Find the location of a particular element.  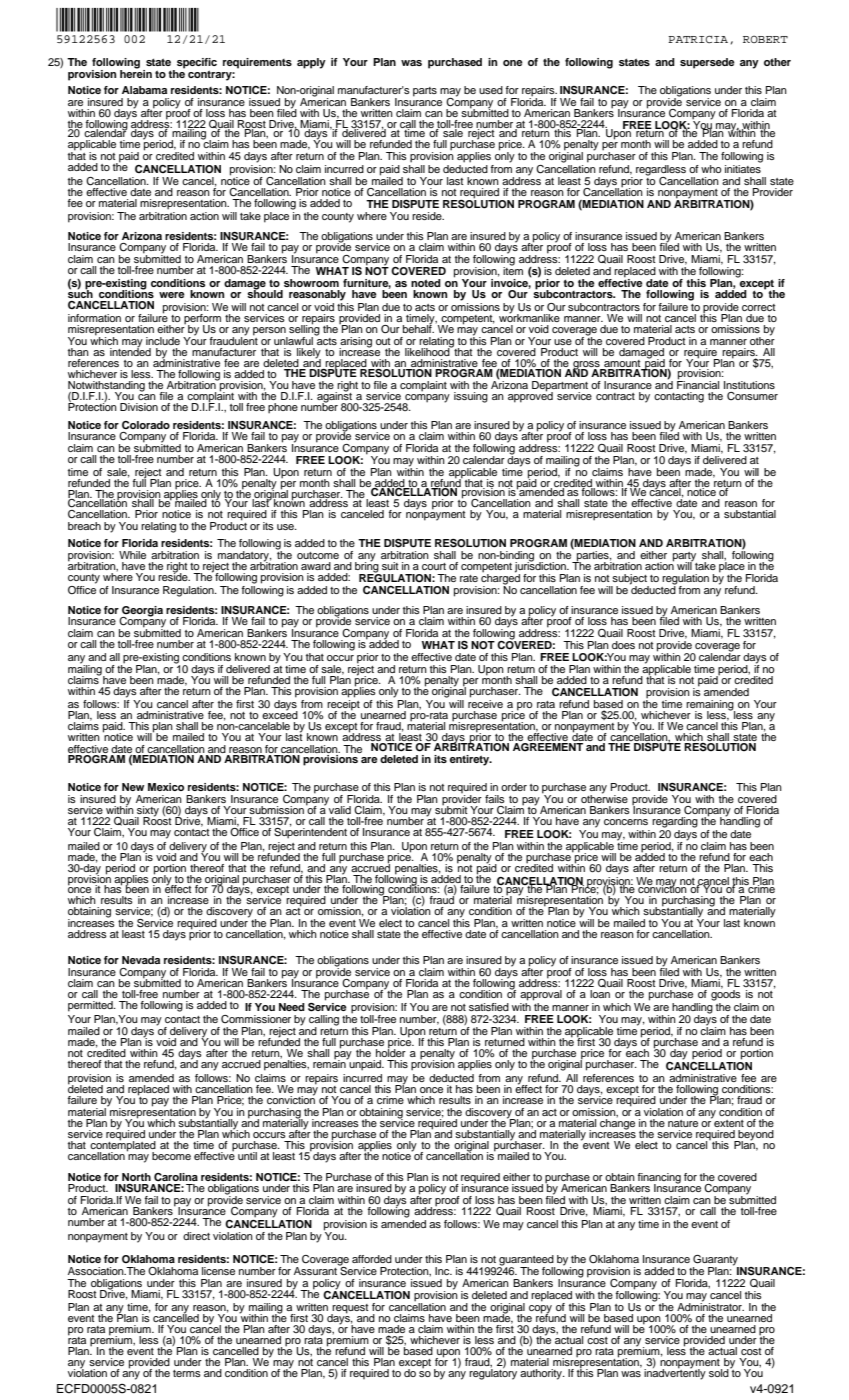

Financial is located at coordinates (698, 384).
